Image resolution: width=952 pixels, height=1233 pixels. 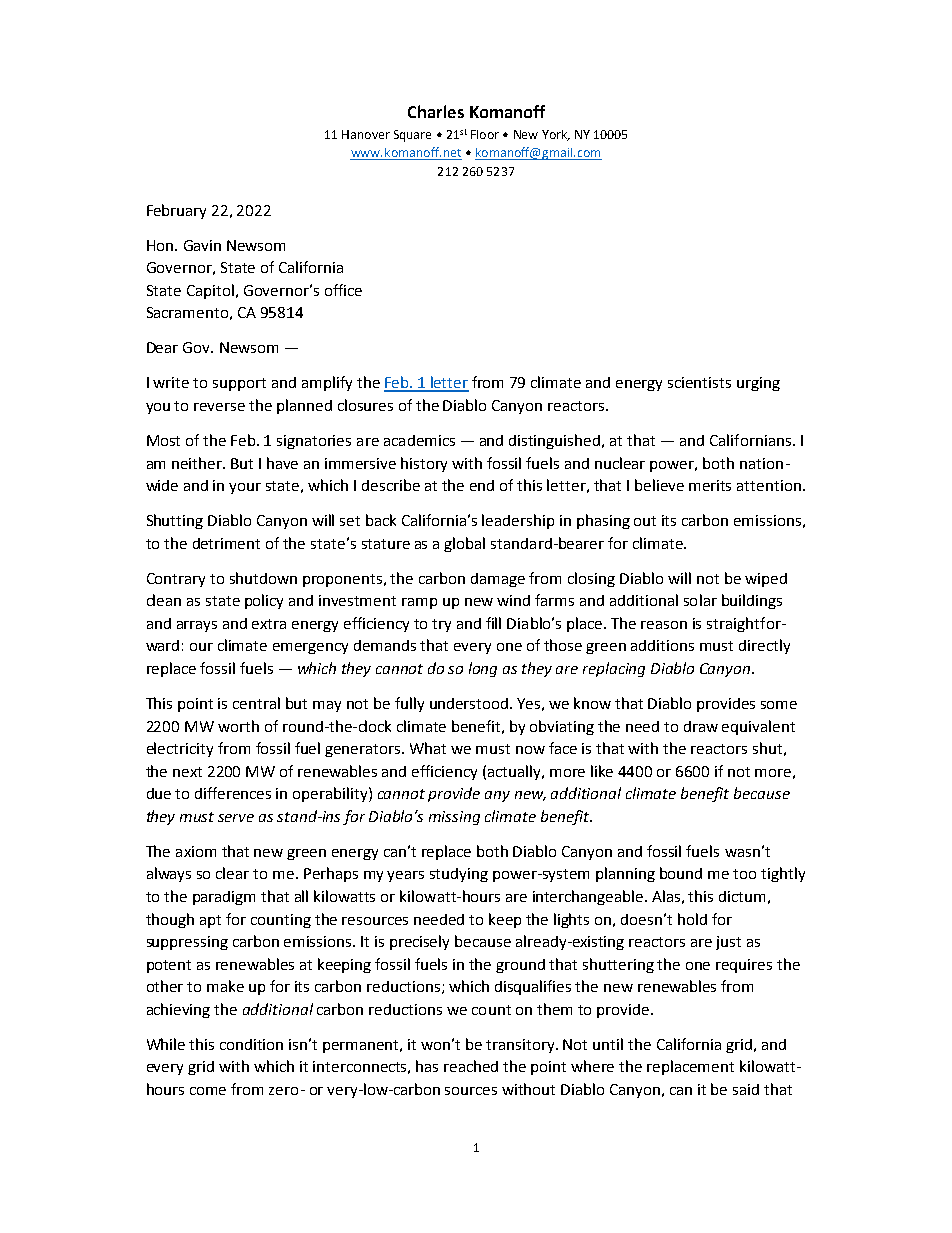 I want to click on condition, so click(x=251, y=1044).
